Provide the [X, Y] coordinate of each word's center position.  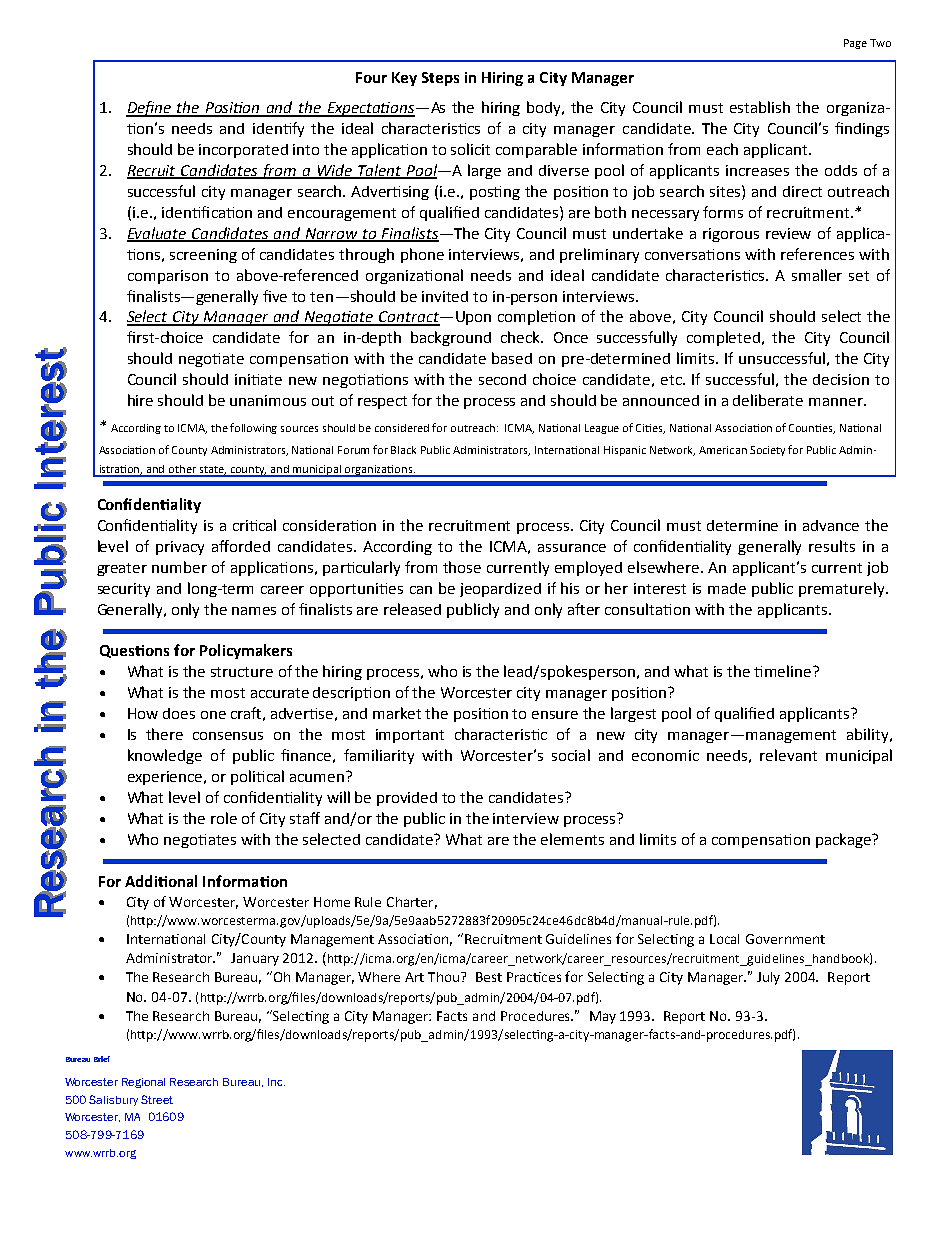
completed [723, 338]
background [451, 338]
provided [407, 799]
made [727, 588]
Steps [440, 79]
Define [150, 109]
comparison [168, 277]
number [179, 567]
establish [760, 107]
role [224, 818]
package [844, 840]
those [462, 567]
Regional [143, 1083]
